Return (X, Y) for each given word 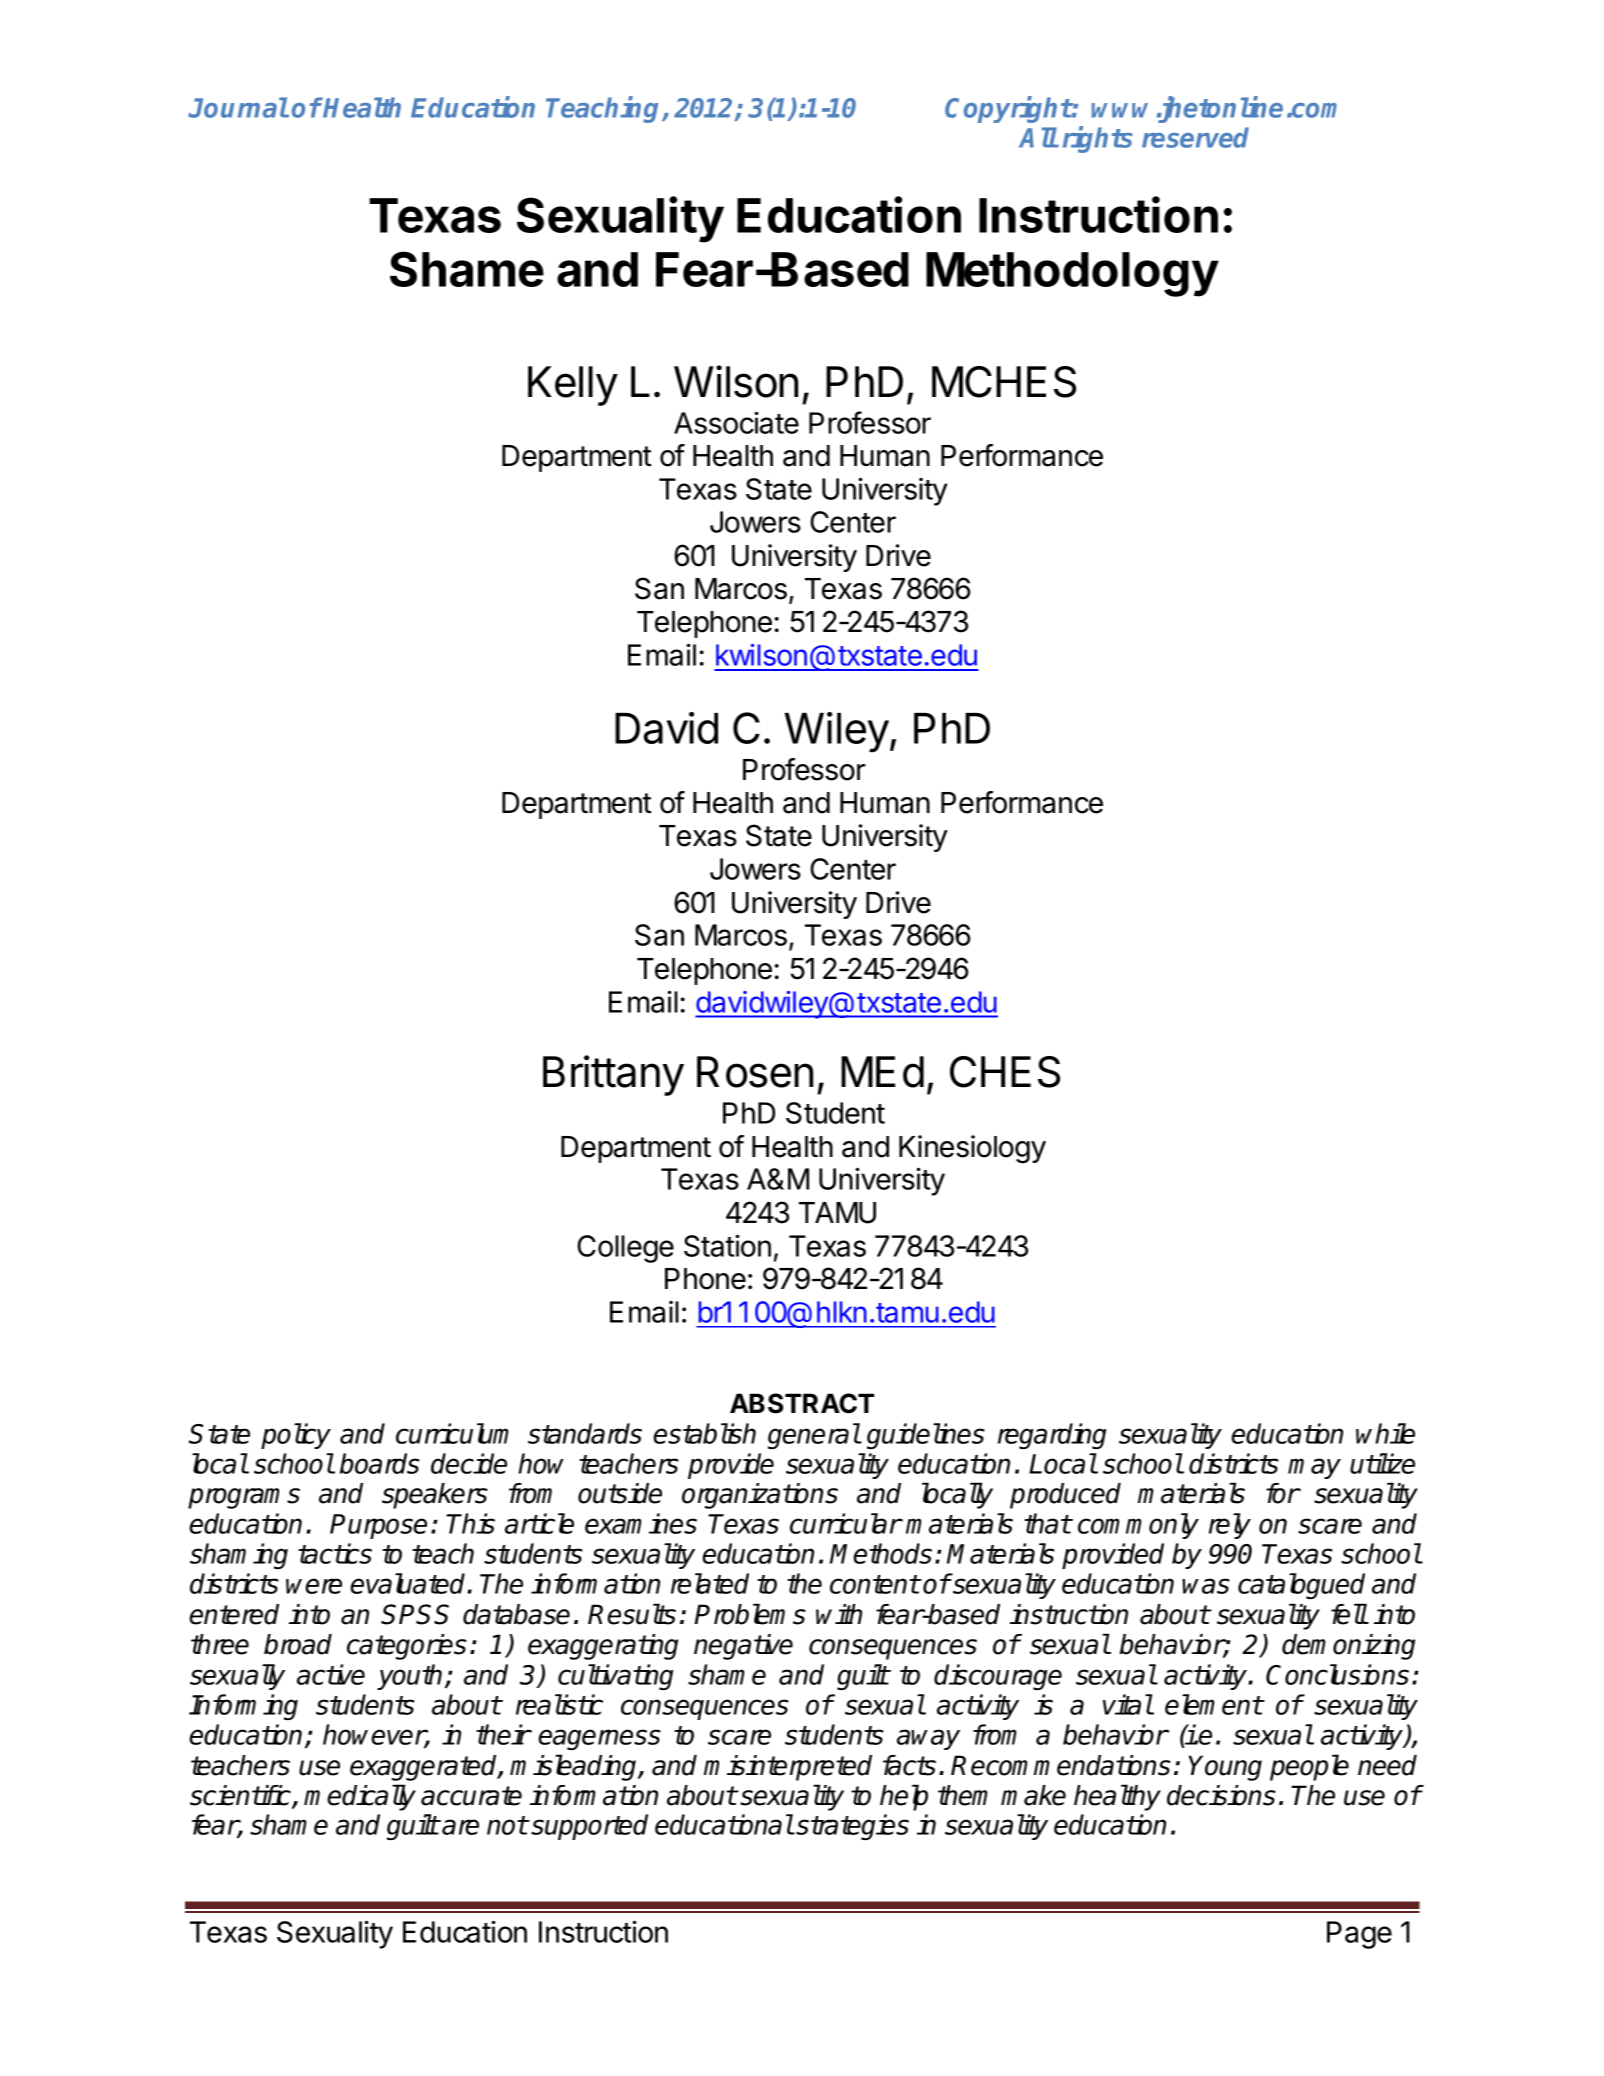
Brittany (613, 1075)
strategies (852, 1827)
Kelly (573, 386)
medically (360, 1797)
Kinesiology (972, 1149)
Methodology (1072, 274)
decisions (1221, 1795)
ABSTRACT (802, 1403)
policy (296, 1436)
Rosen (755, 1072)
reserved (1195, 137)
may (1314, 1468)
